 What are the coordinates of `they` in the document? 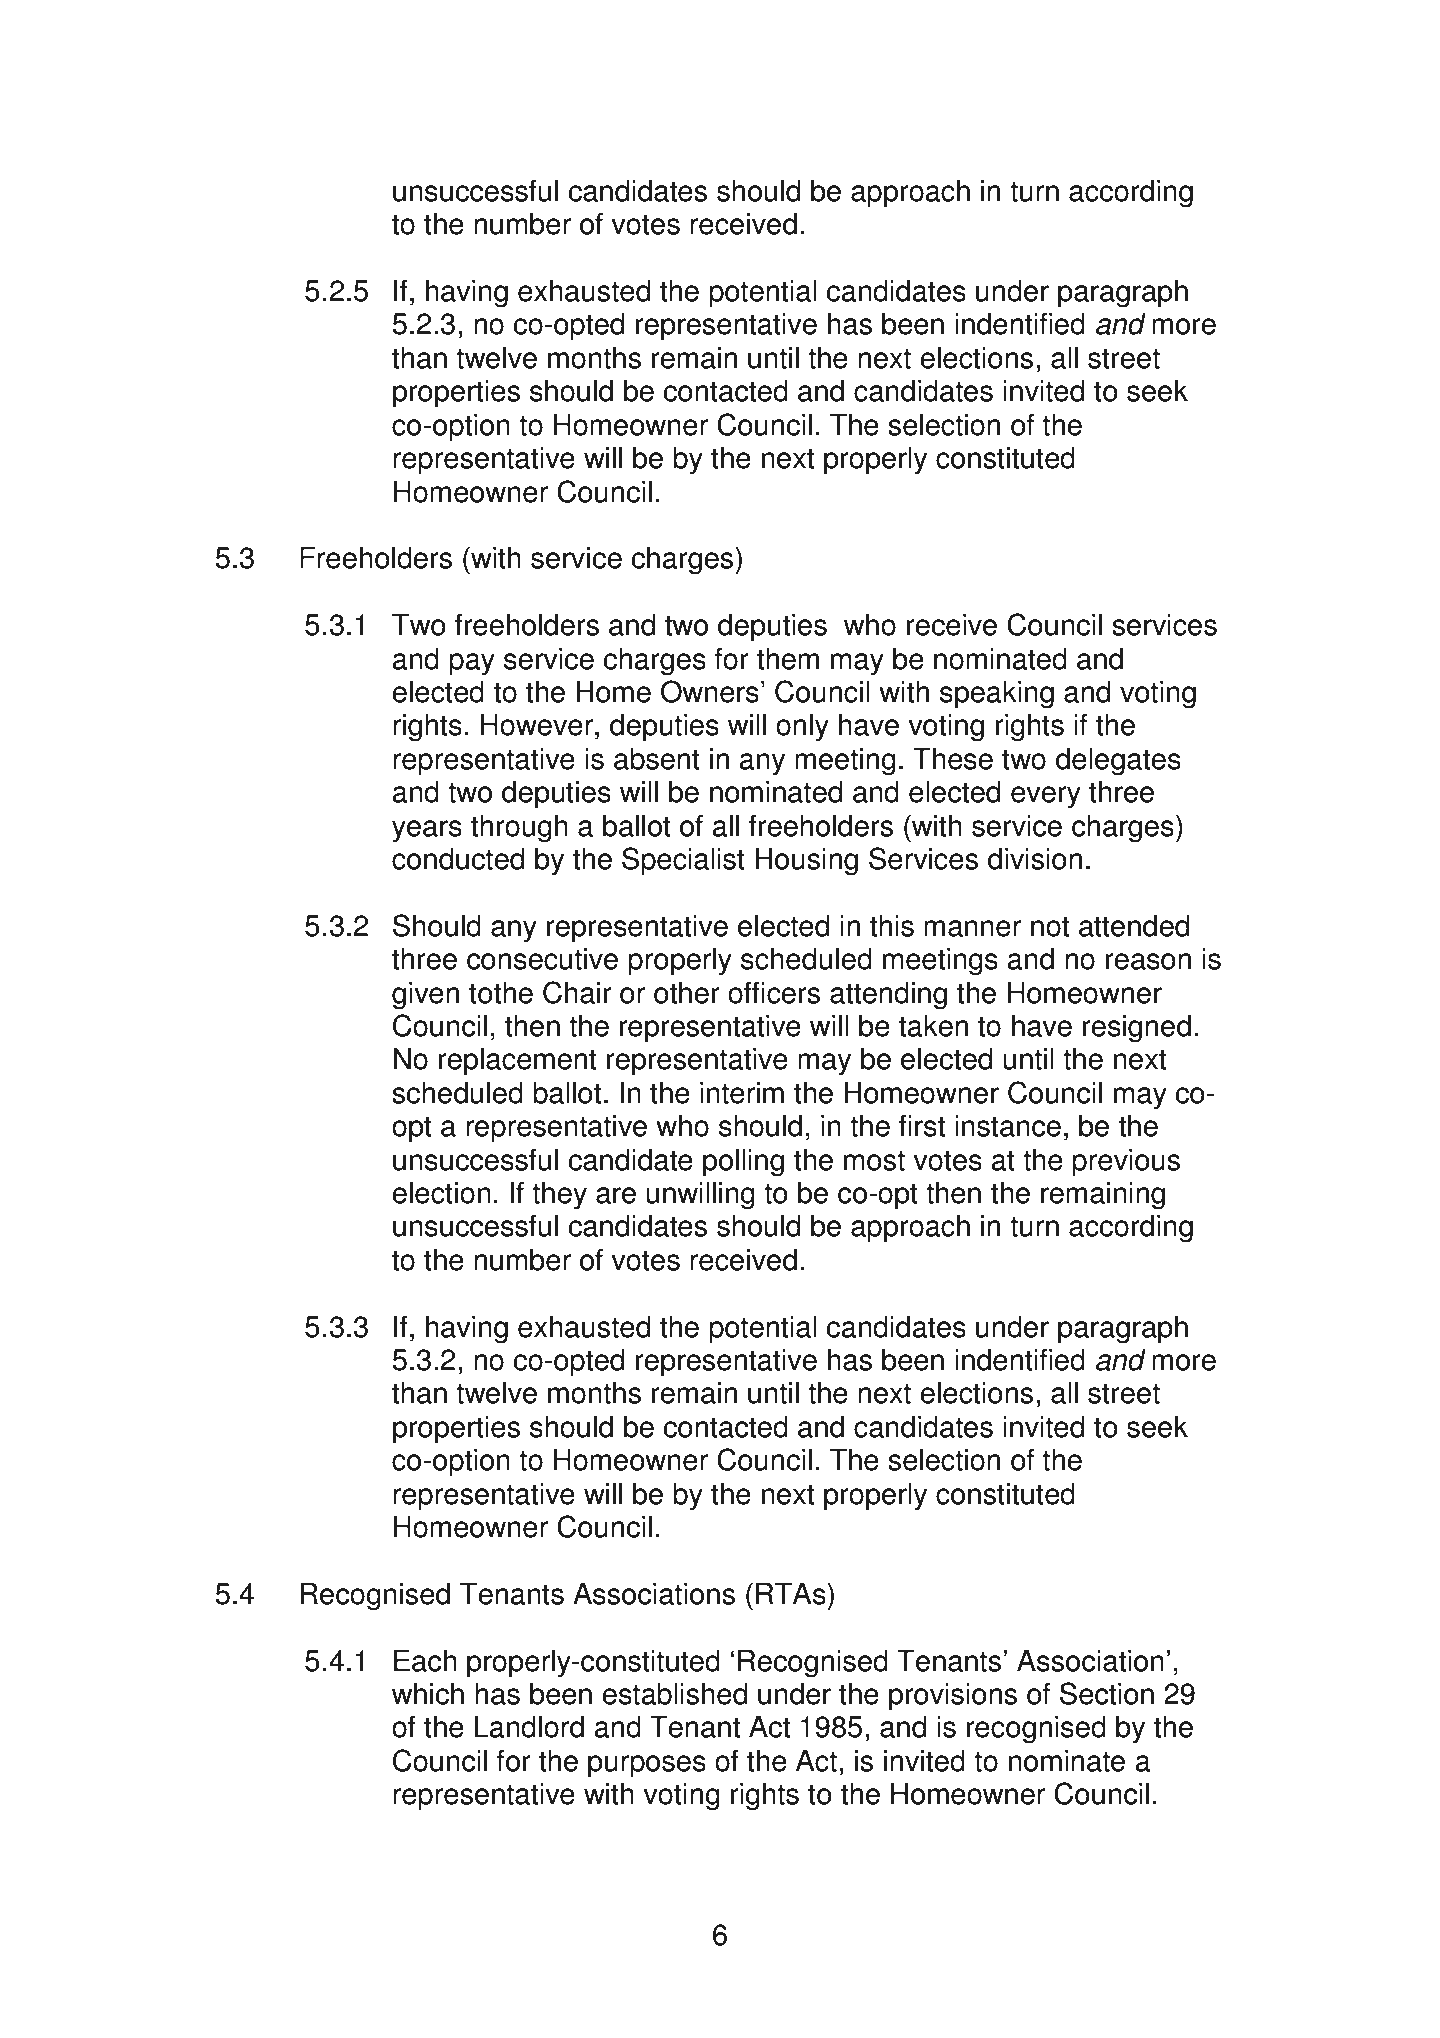 It's located at (559, 1195).
